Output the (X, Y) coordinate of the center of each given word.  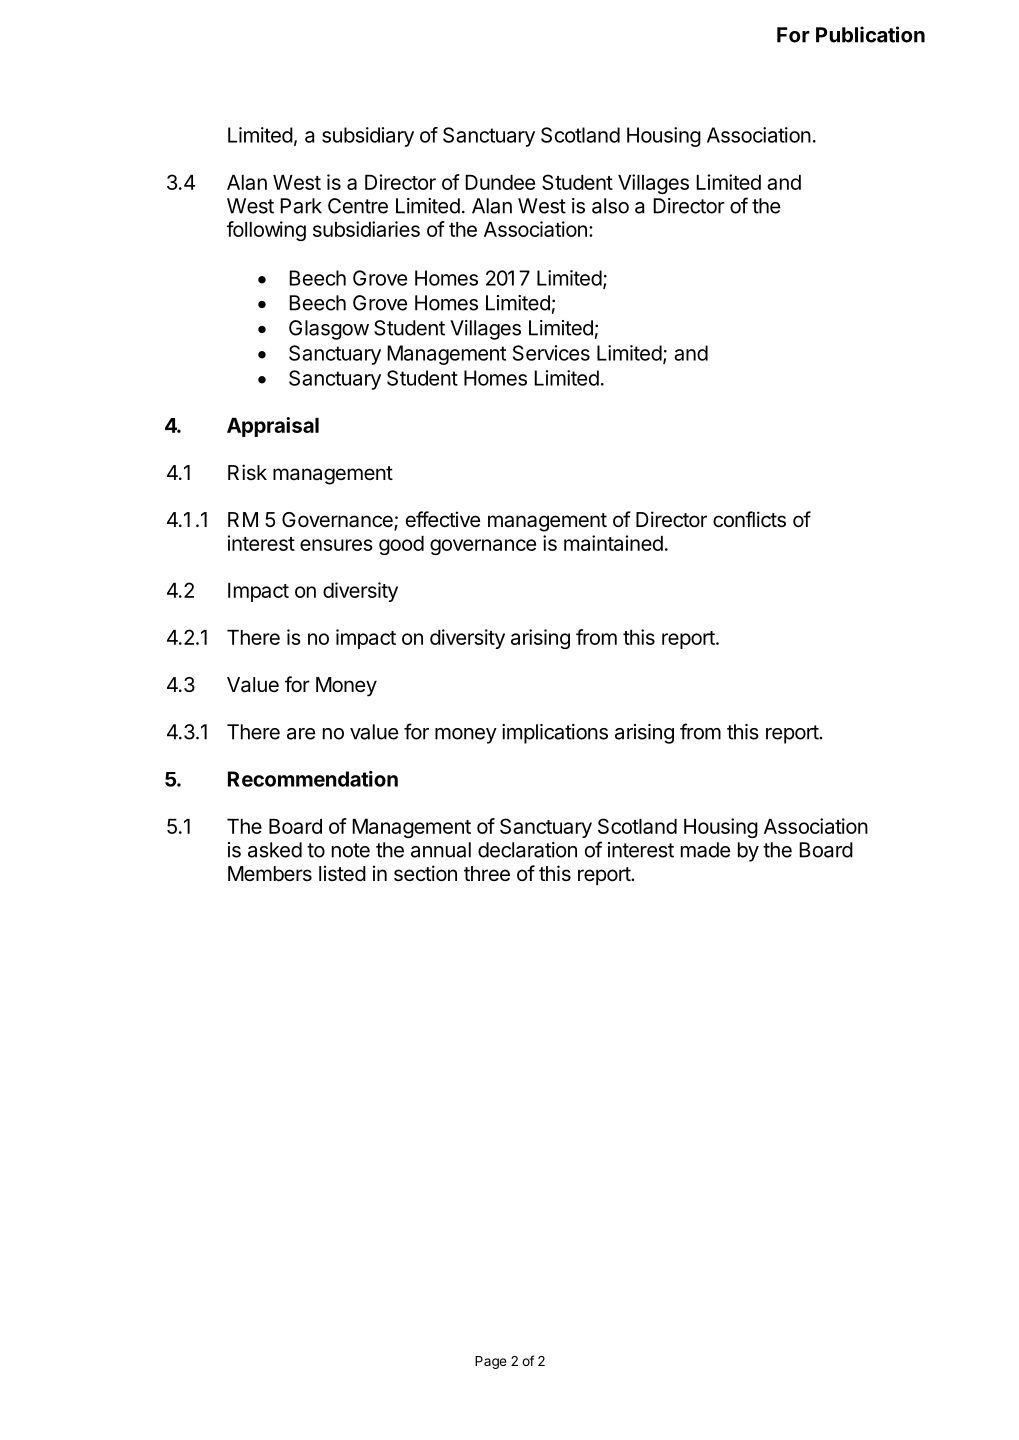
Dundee (500, 182)
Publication (870, 34)
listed (342, 873)
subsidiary (368, 137)
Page (491, 1362)
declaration (527, 850)
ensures (336, 545)
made (705, 850)
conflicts (749, 519)
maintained (613, 543)
